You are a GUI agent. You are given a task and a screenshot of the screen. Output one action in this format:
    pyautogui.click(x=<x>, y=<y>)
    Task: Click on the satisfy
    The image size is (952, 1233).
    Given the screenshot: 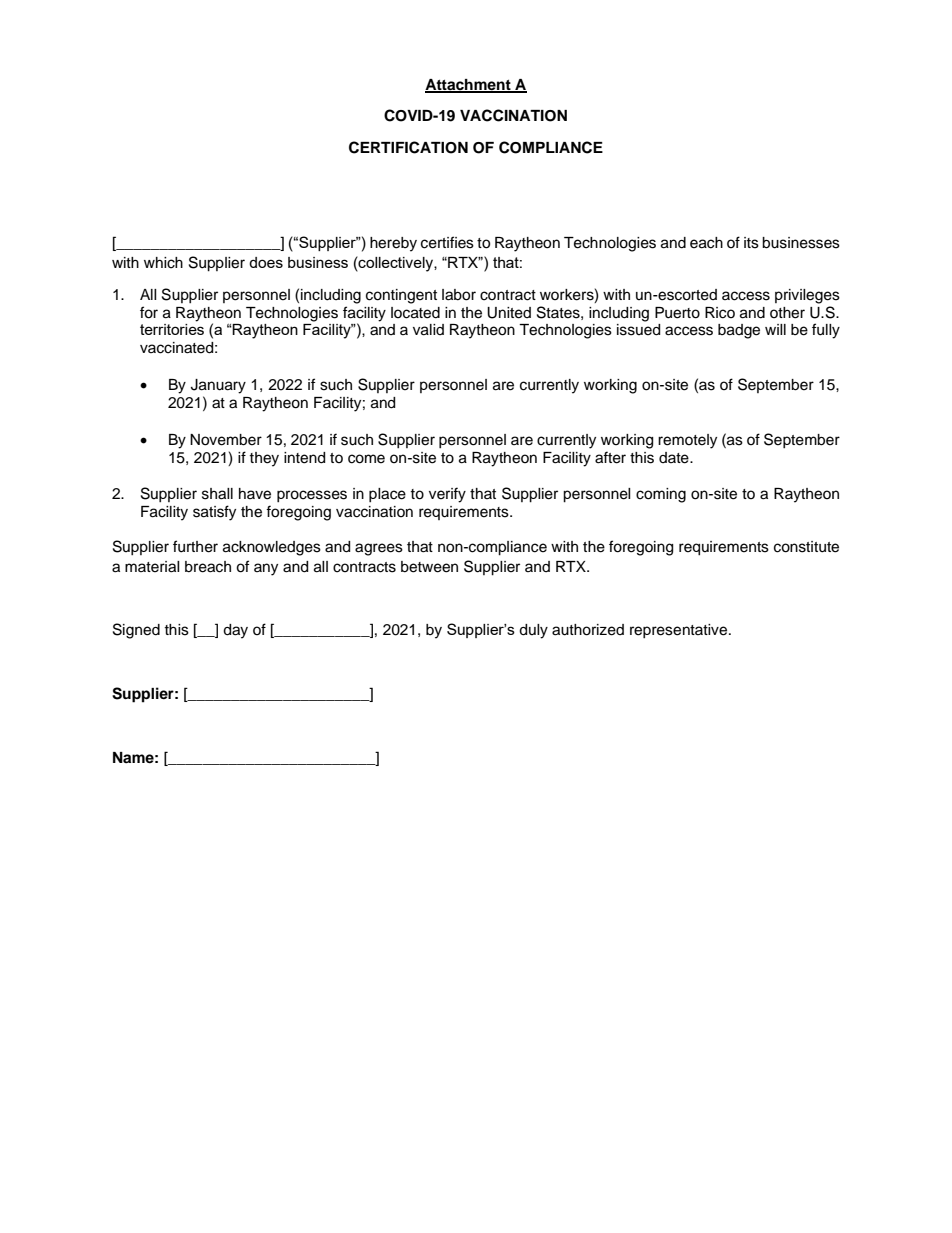 What is the action you would take?
    pyautogui.click(x=214, y=513)
